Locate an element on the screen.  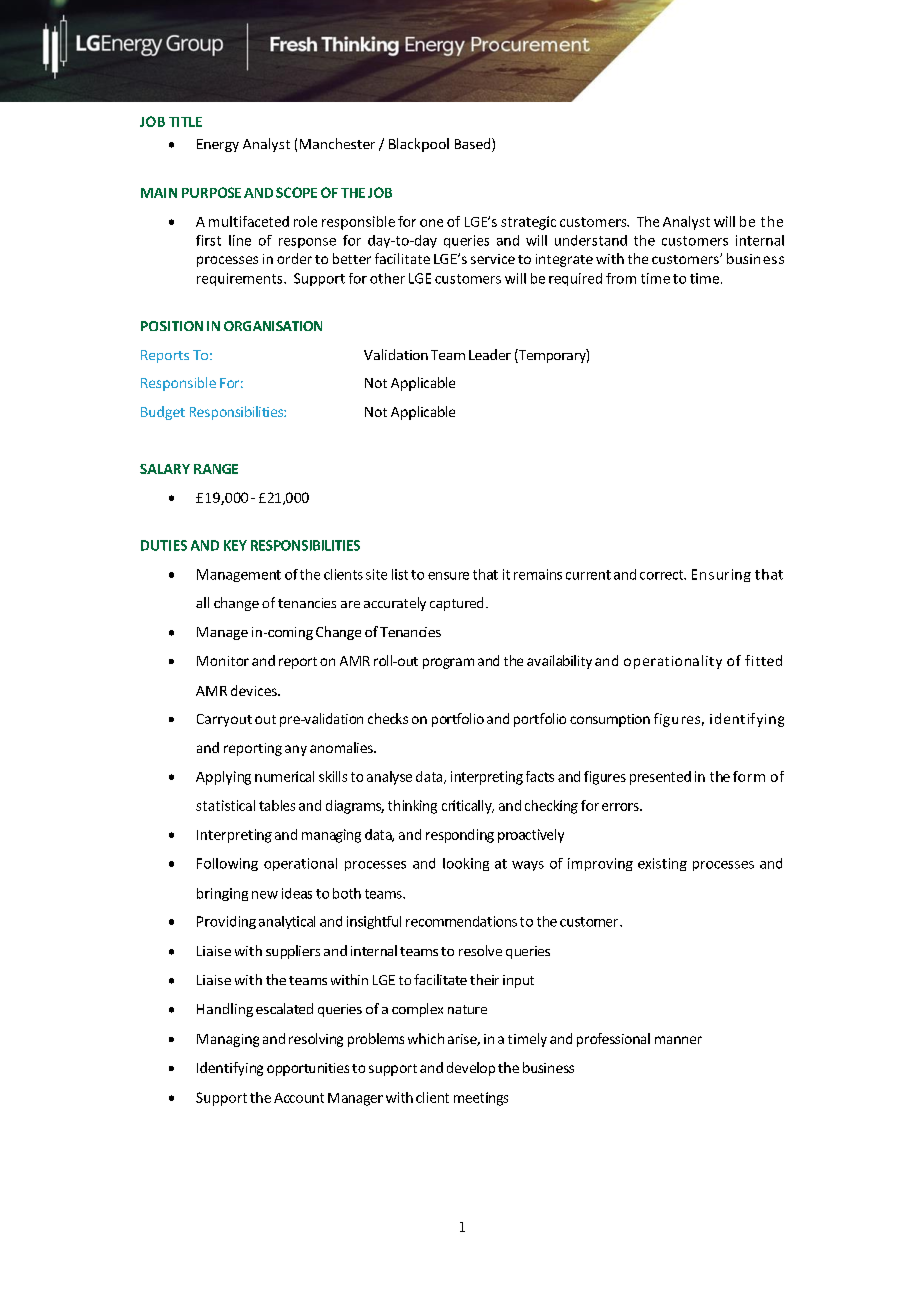
Energy is located at coordinates (218, 145).
